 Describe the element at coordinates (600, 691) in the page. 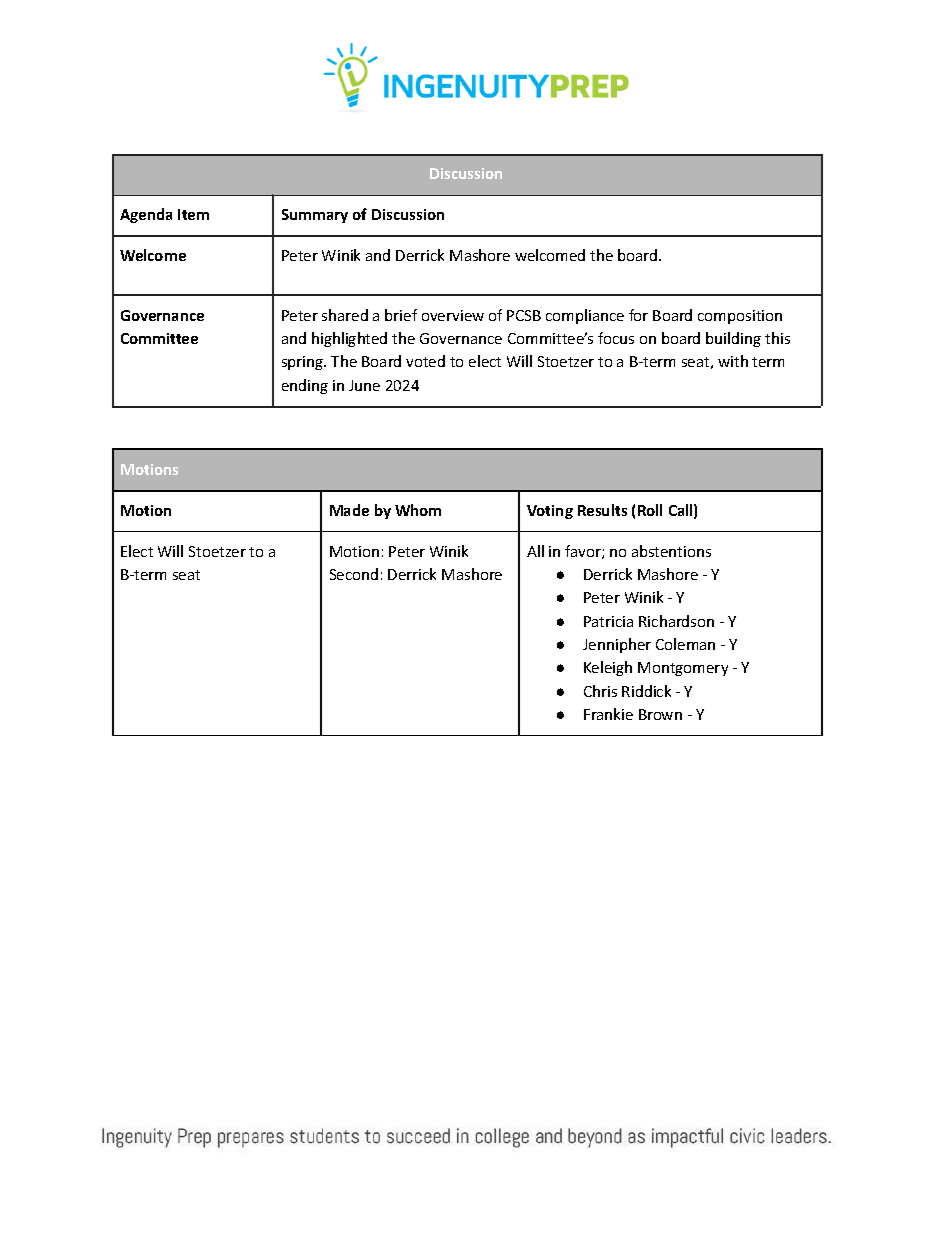

I see `Chris` at that location.
